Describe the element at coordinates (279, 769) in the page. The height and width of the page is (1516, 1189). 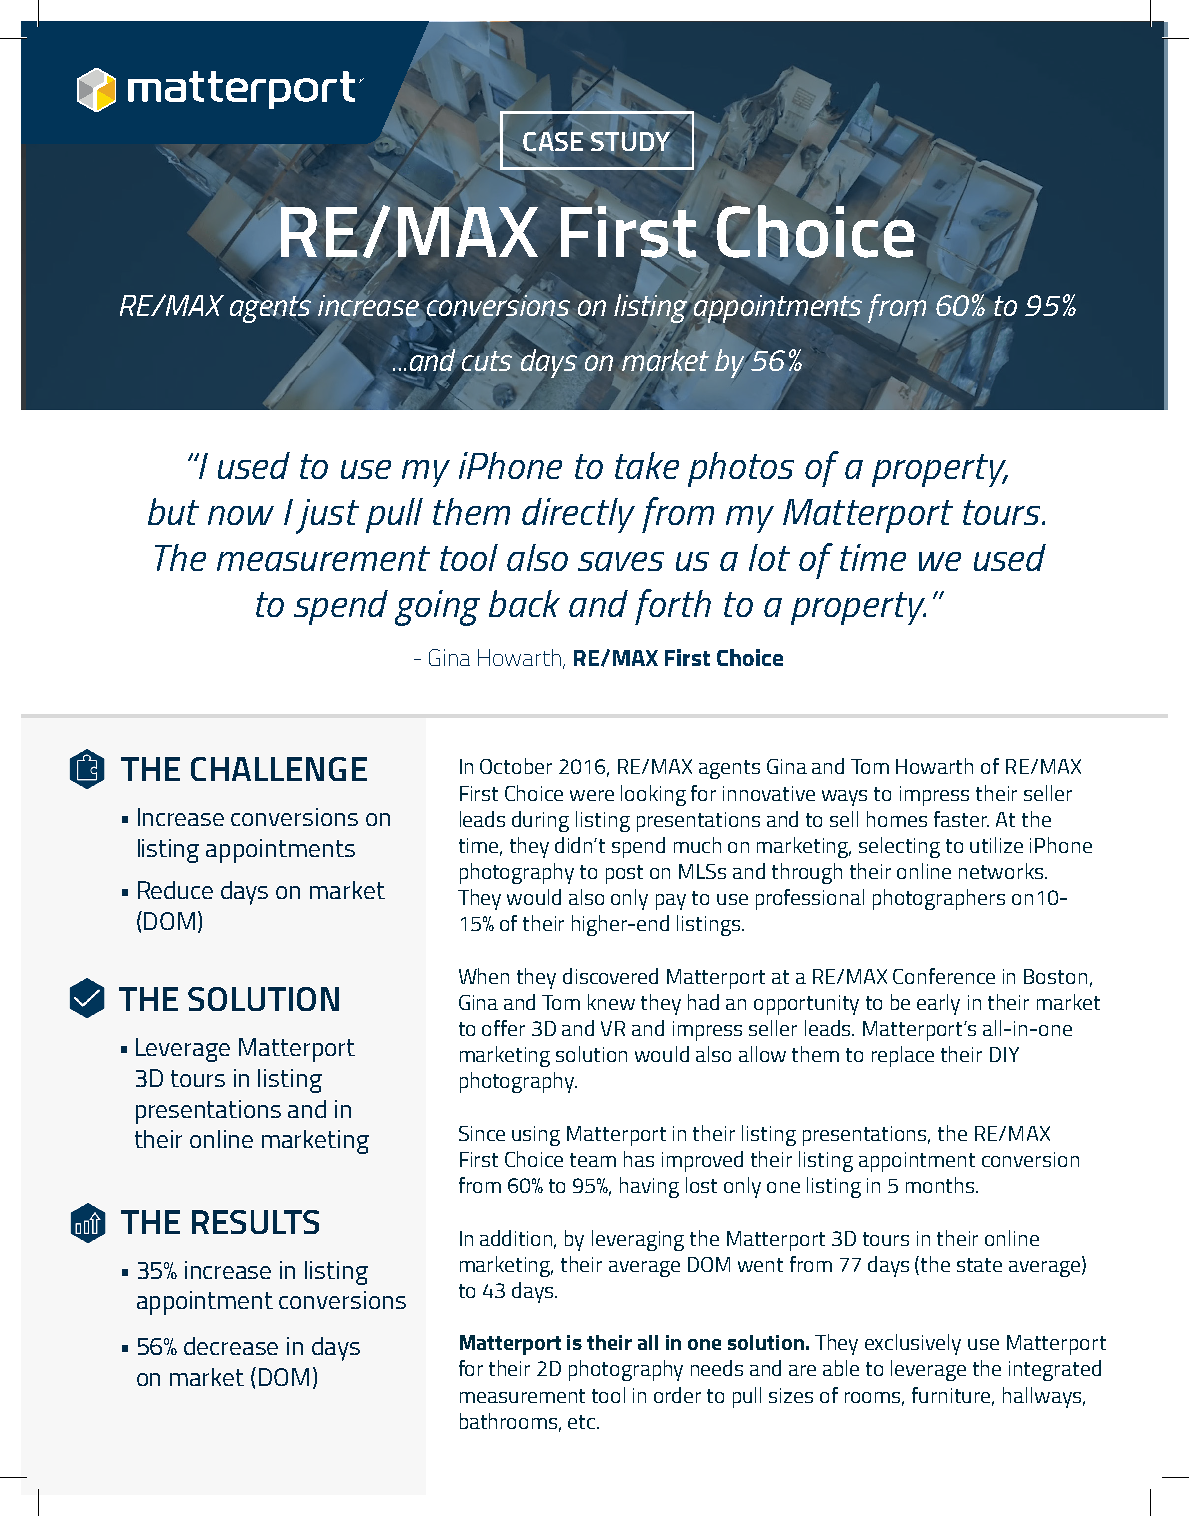
I see `CHALLENGE` at that location.
